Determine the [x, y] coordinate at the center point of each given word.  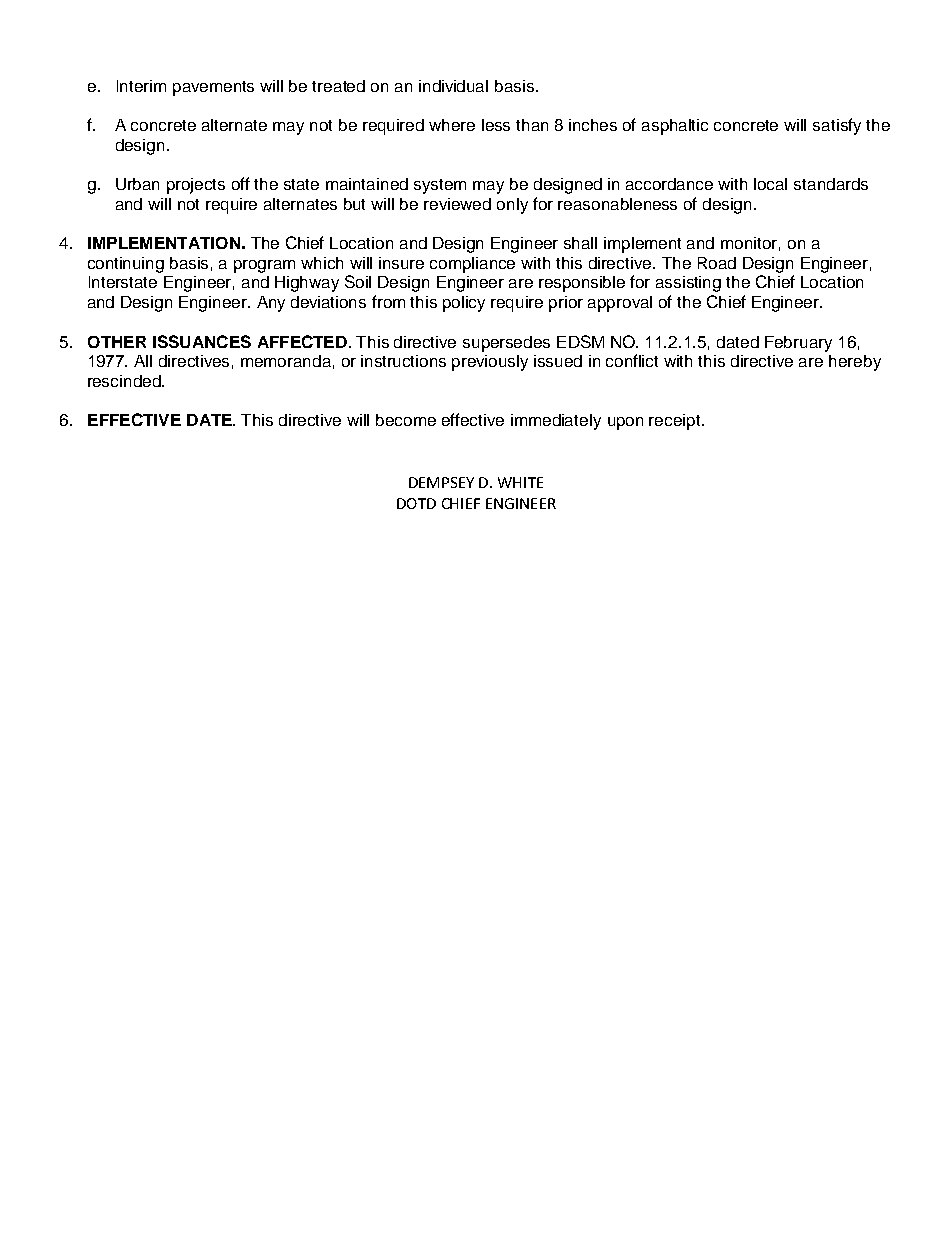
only [512, 206]
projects [196, 186]
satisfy [837, 126]
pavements [213, 88]
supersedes [506, 344]
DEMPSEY [441, 482]
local [770, 184]
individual [453, 86]
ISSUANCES [202, 341]
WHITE [520, 482]
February [798, 344]
